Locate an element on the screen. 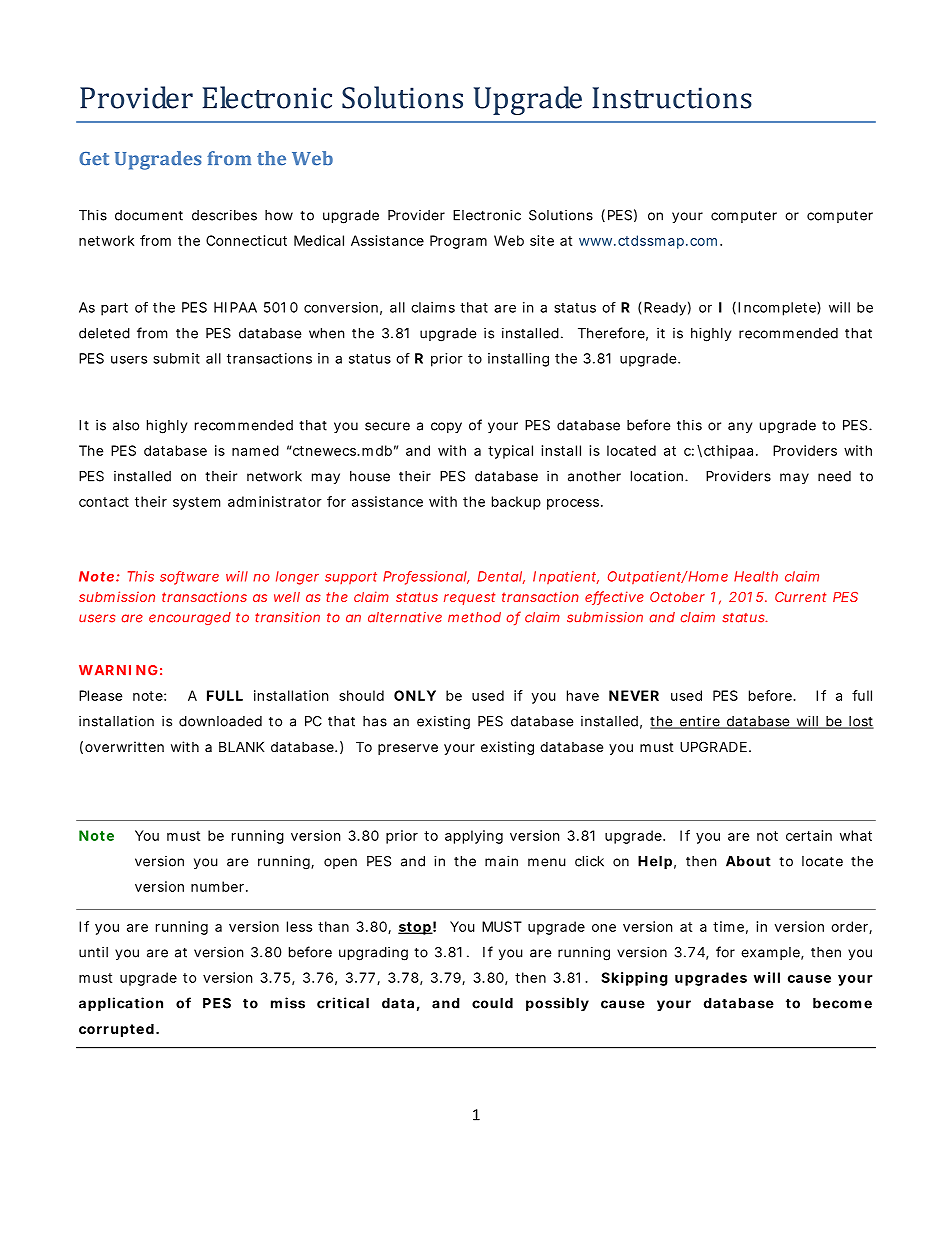 The width and height of the screenshot is (952, 1233). copy is located at coordinates (446, 427).
